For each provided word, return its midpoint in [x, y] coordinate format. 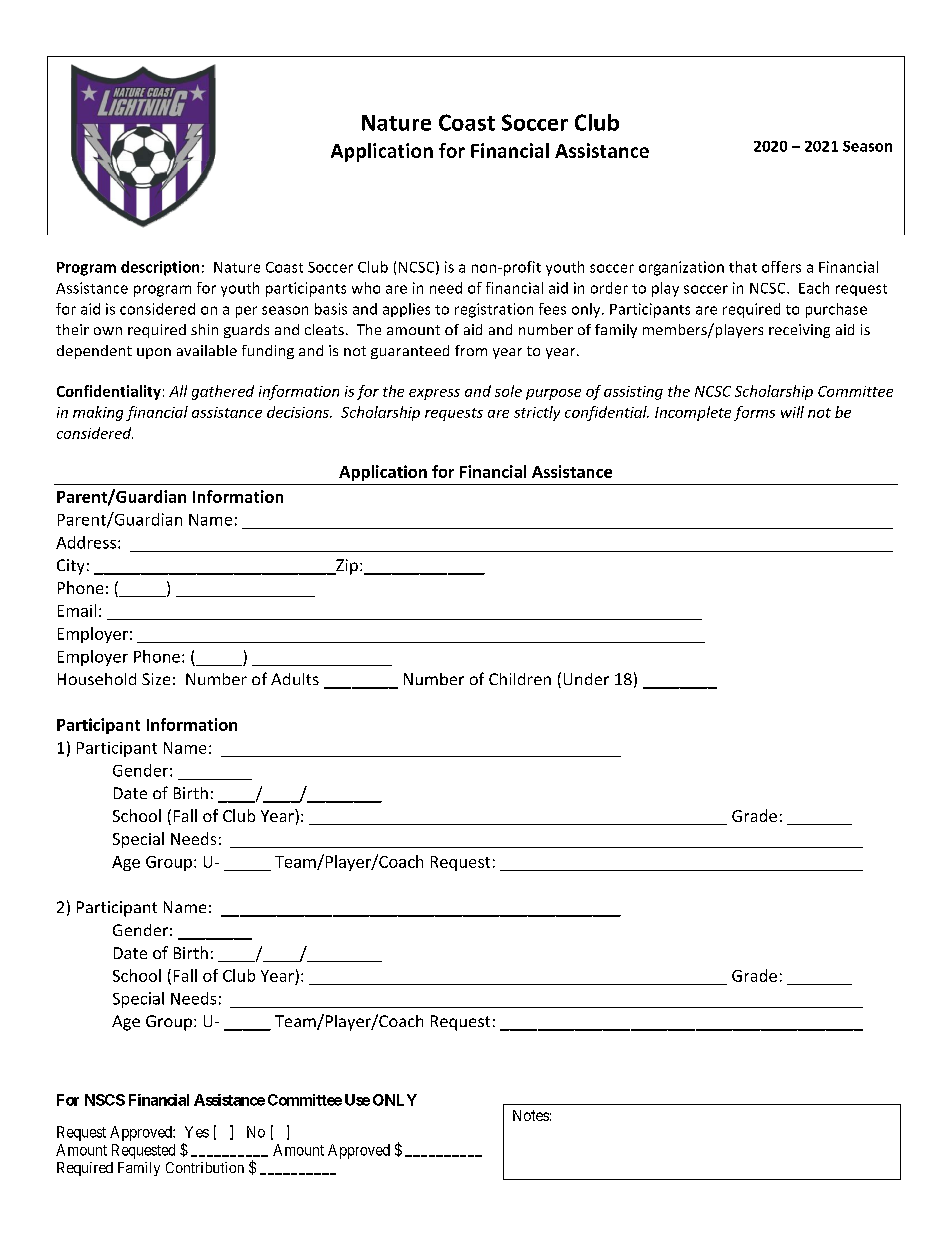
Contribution [205, 1167]
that [743, 267]
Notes [531, 1115]
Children [520, 679]
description [160, 268]
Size [156, 679]
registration [494, 310]
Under [586, 679]
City [70, 567]
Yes [197, 1132]
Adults [295, 679]
